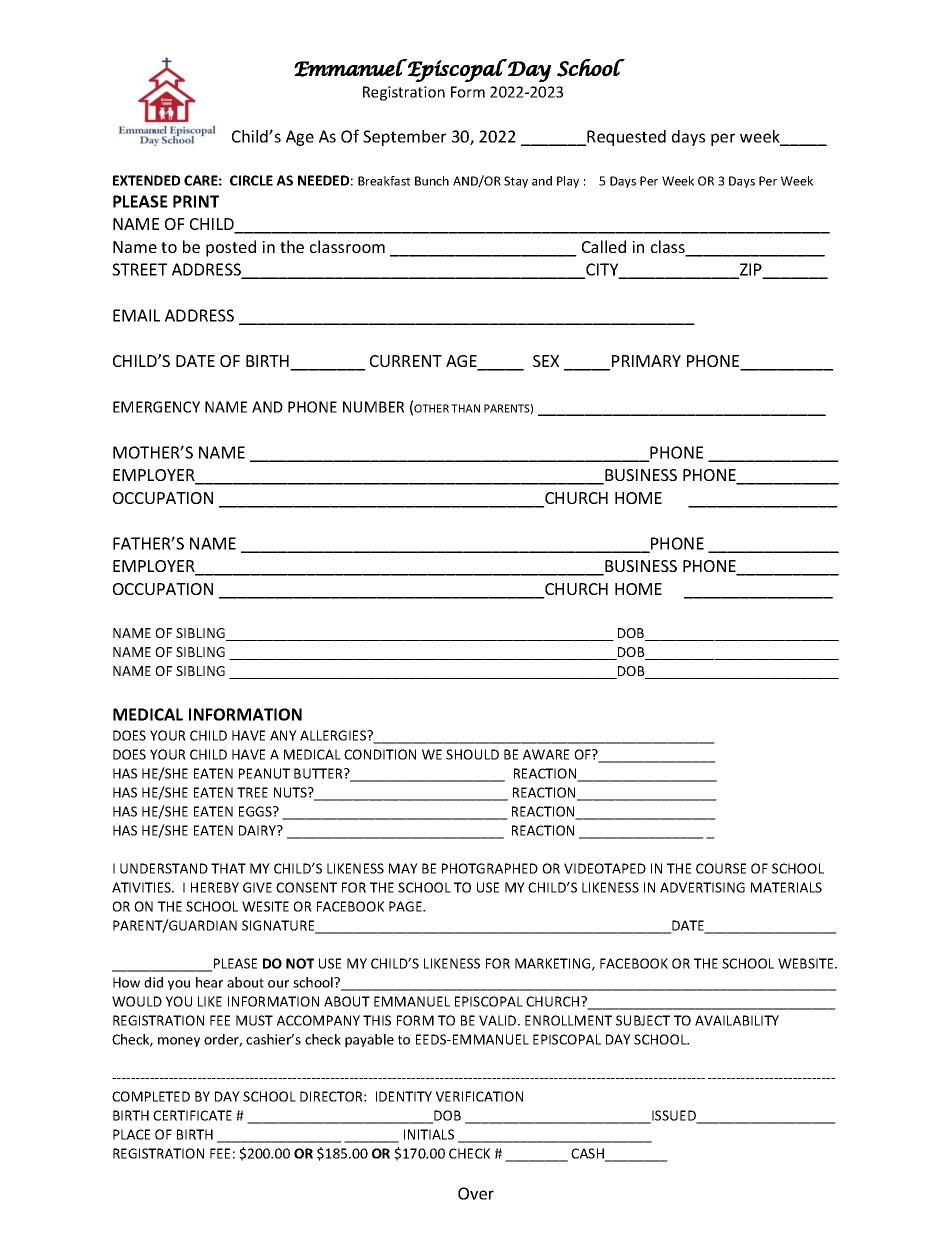  I want to click on HEREBY, so click(215, 887).
